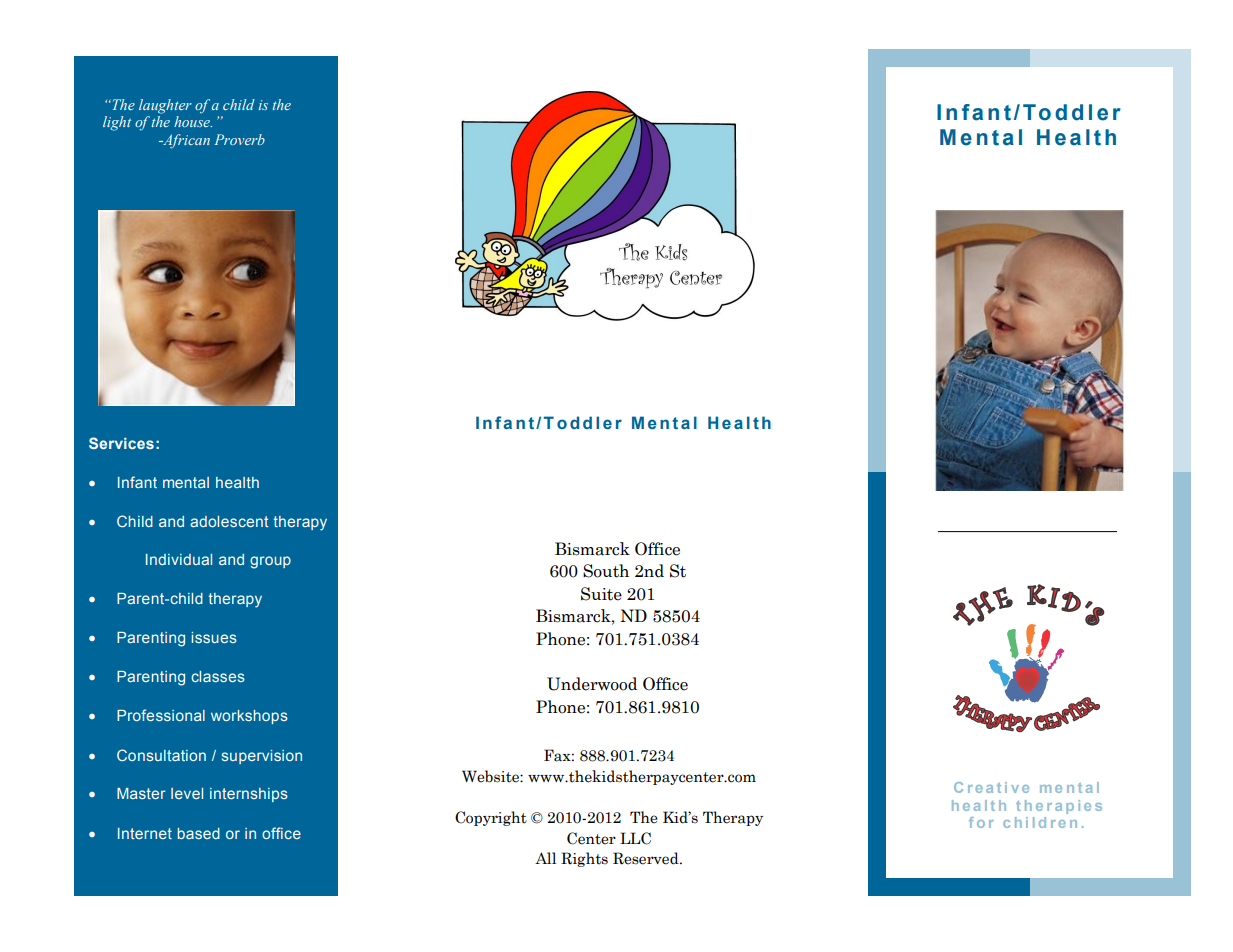 The image size is (1233, 952). I want to click on Copyright, so click(491, 818).
